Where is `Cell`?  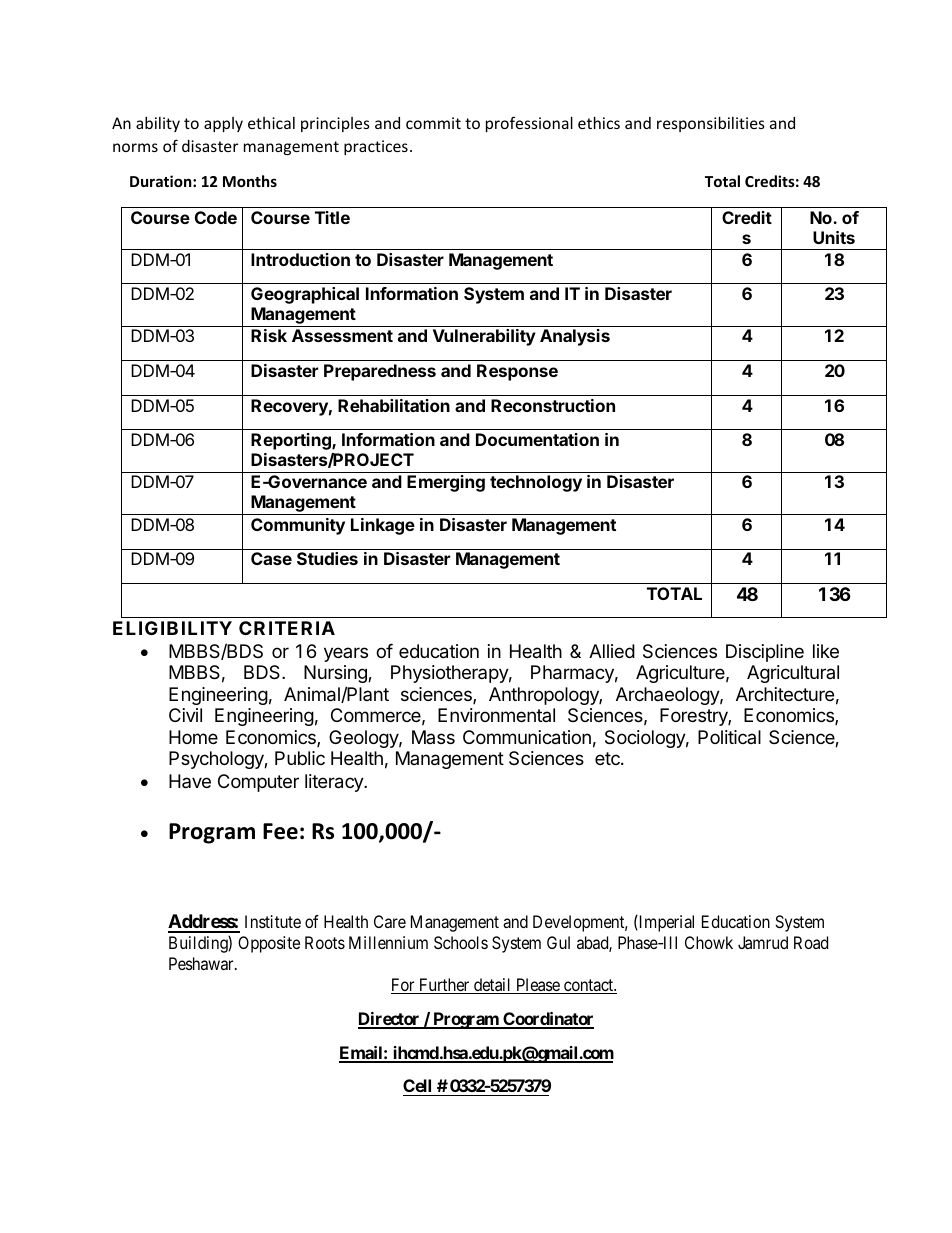 Cell is located at coordinates (419, 1087).
